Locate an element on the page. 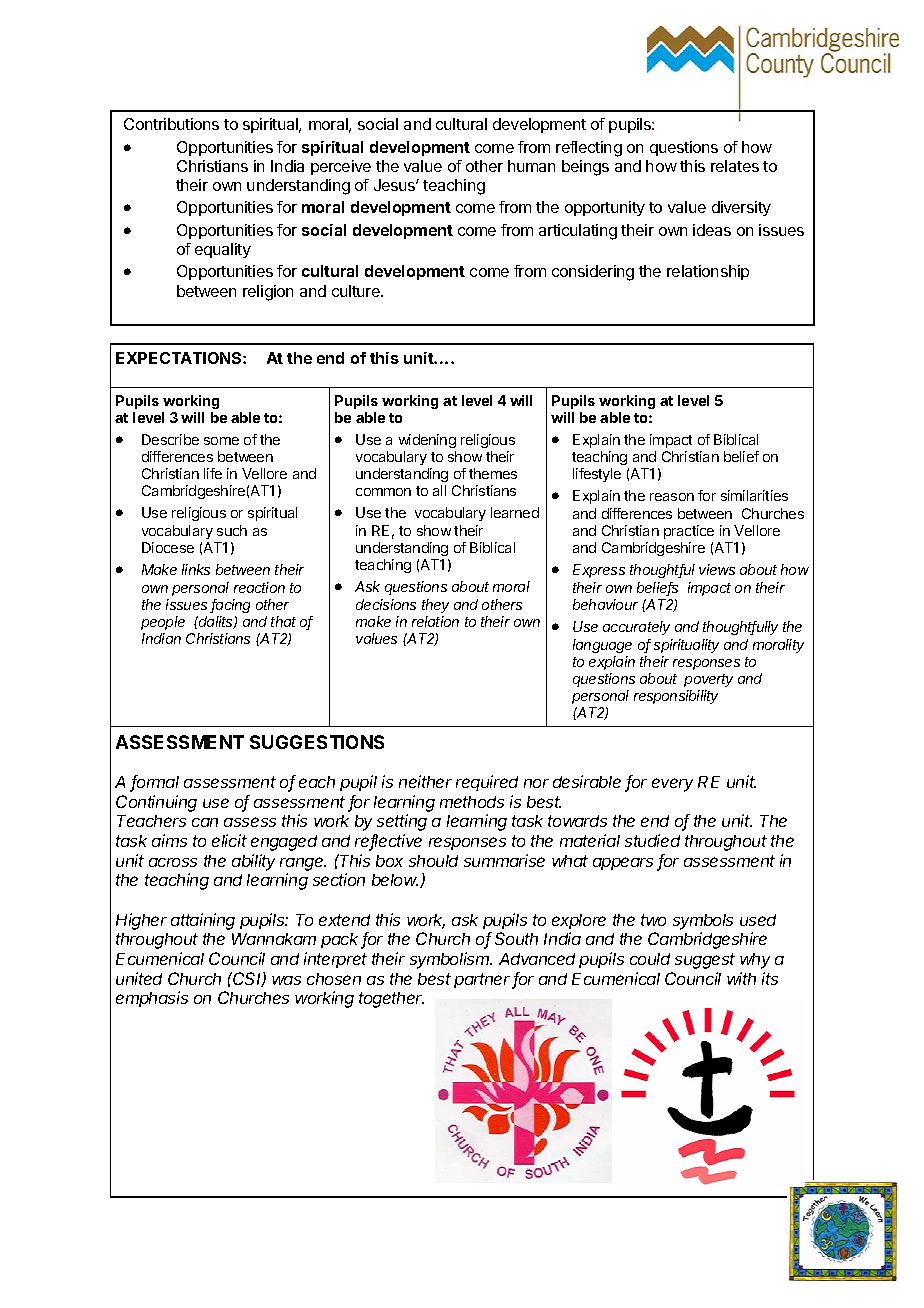  they is located at coordinates (435, 606).
